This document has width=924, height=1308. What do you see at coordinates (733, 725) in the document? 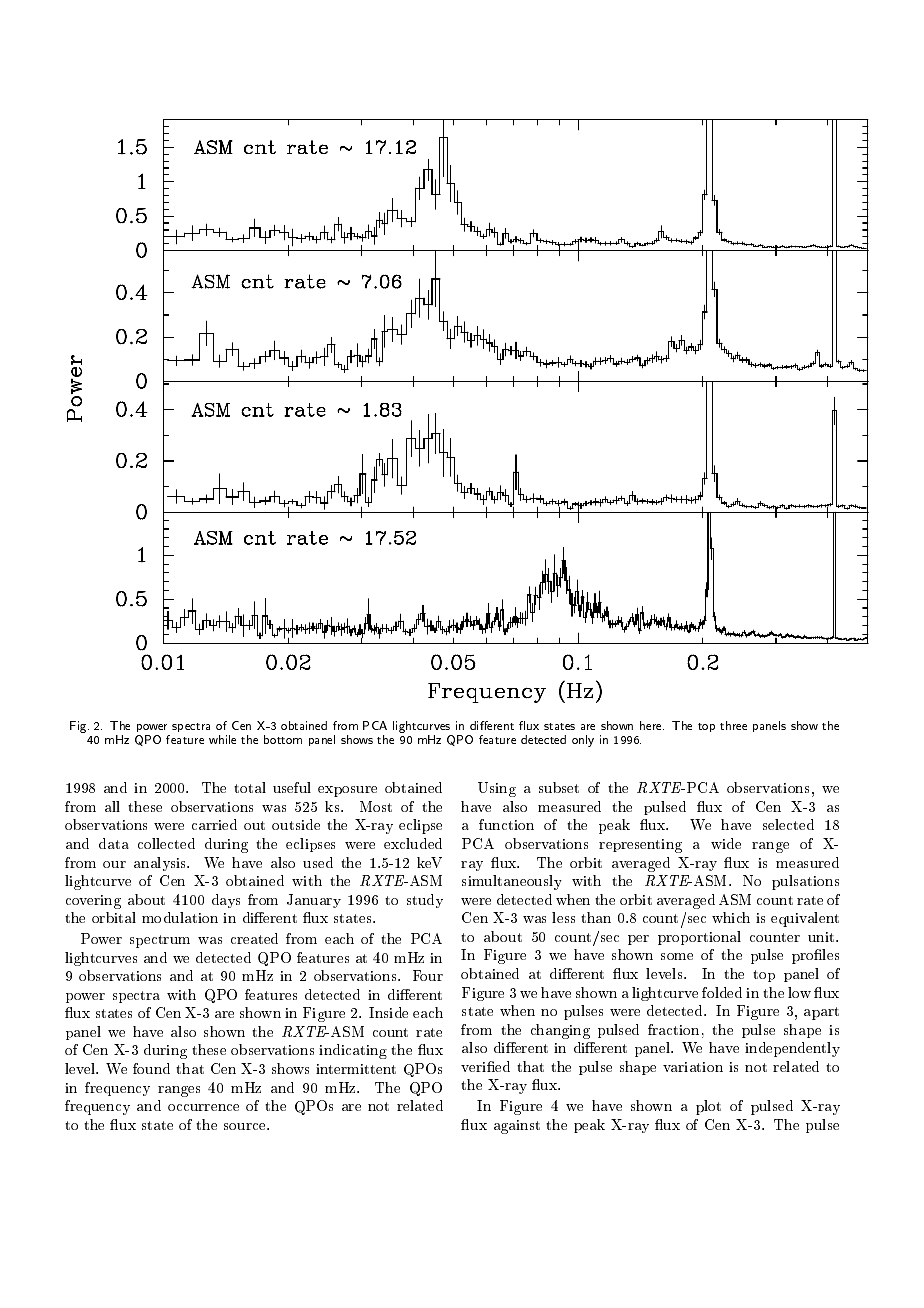
I see `three` at bounding box center [733, 725].
